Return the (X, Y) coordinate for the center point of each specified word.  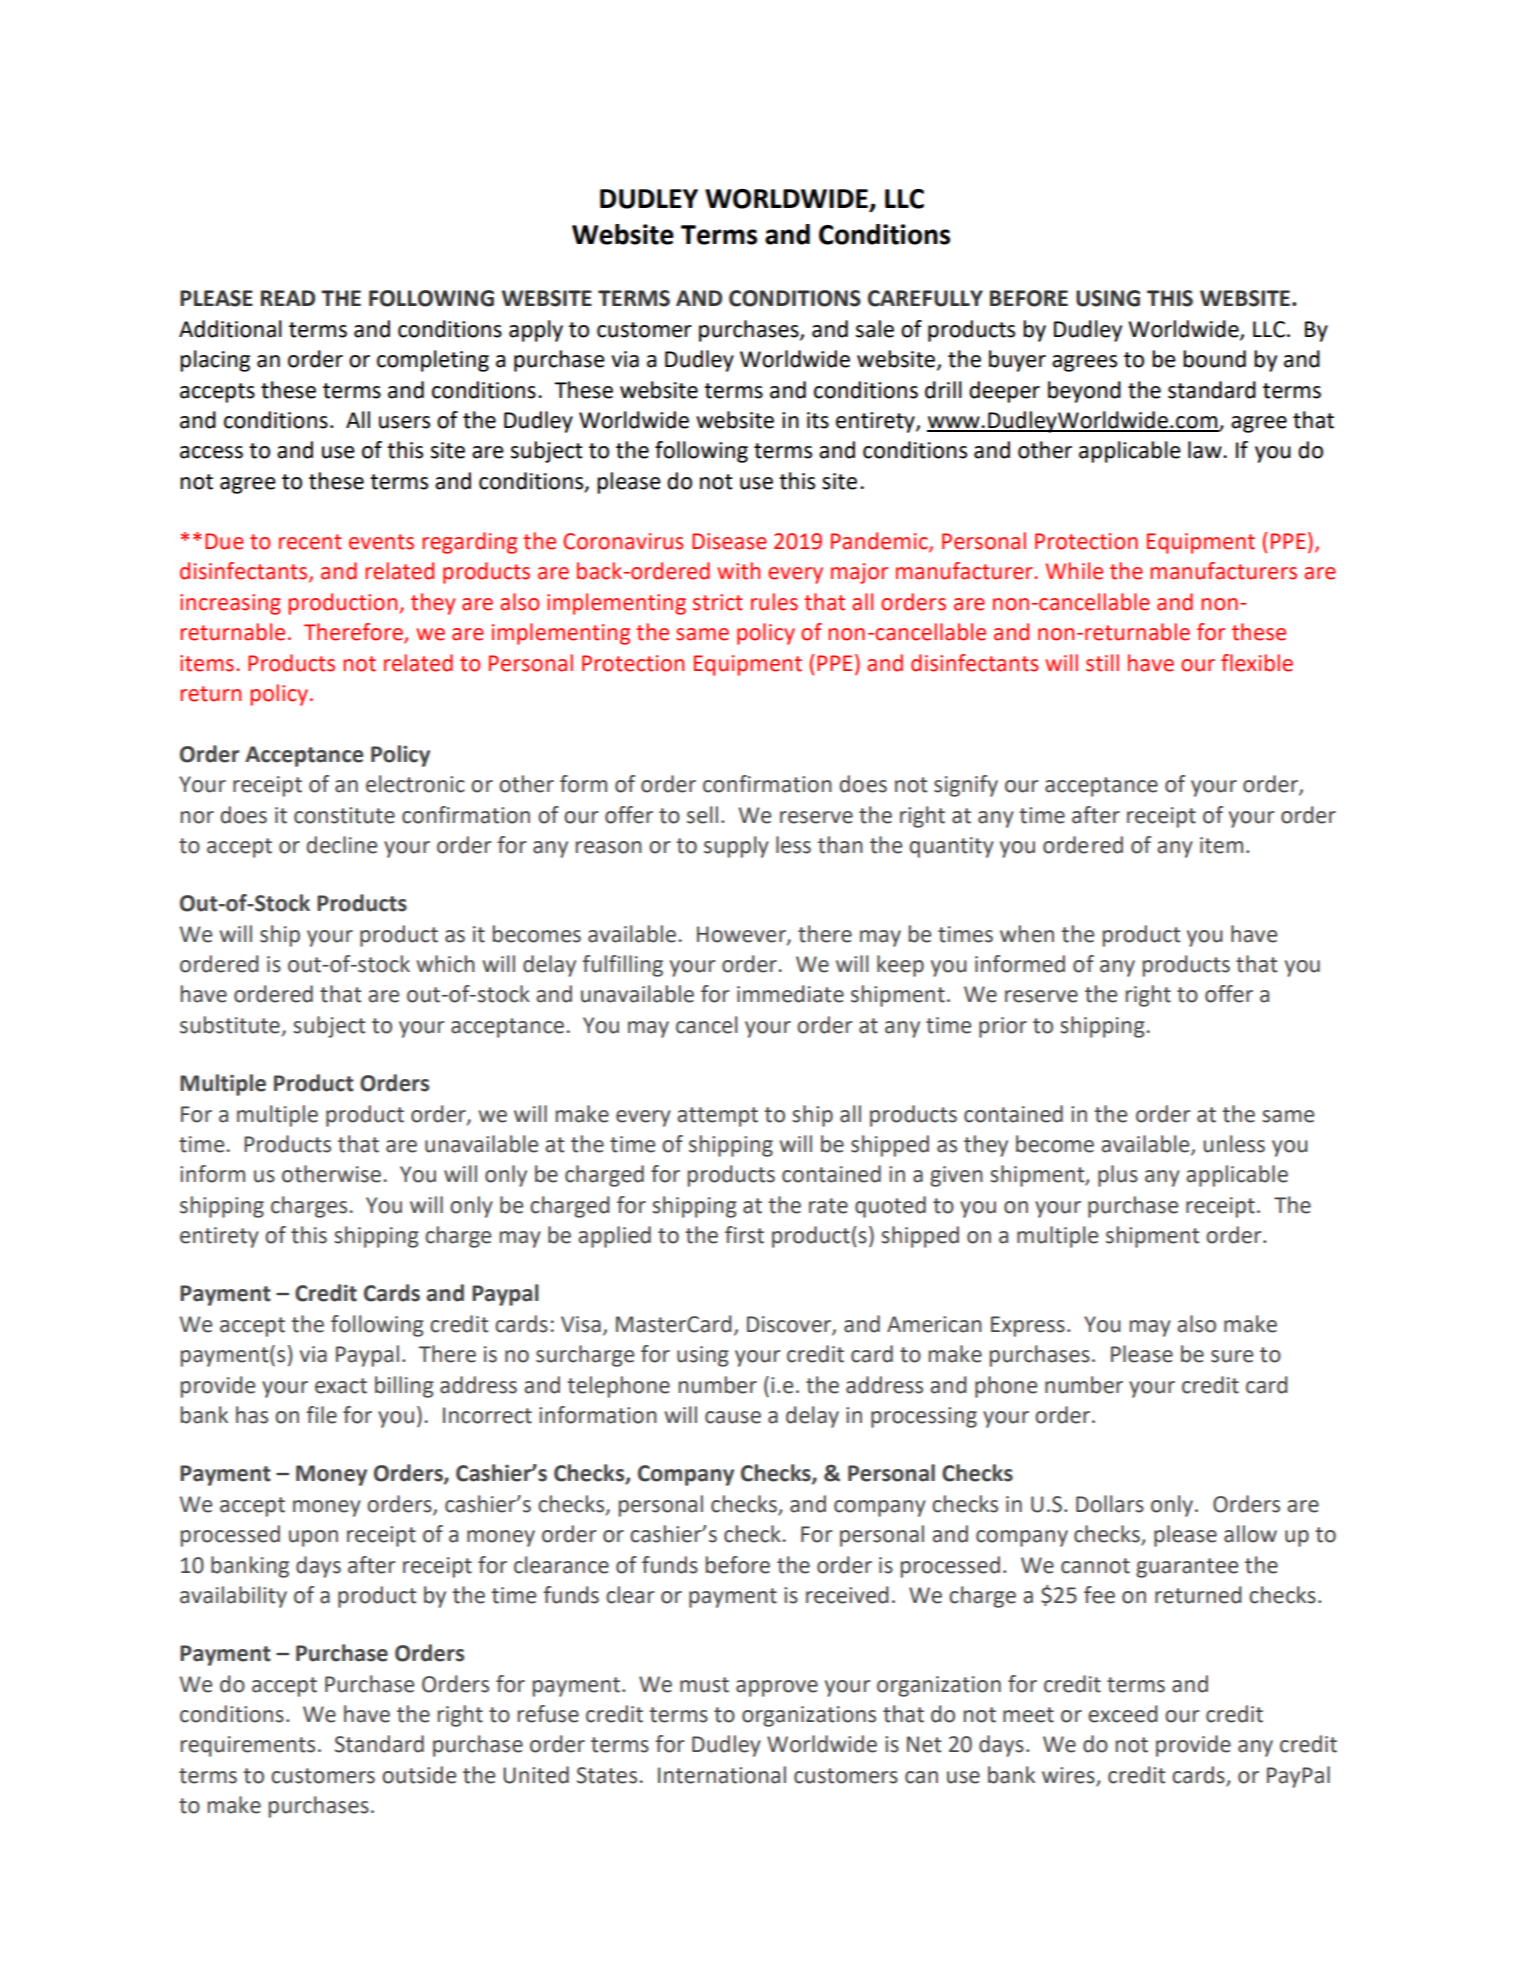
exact (341, 1386)
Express (1028, 1326)
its (818, 420)
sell (702, 815)
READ (288, 298)
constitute (344, 815)
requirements (248, 1746)
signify (966, 786)
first (744, 1235)
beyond (1084, 392)
